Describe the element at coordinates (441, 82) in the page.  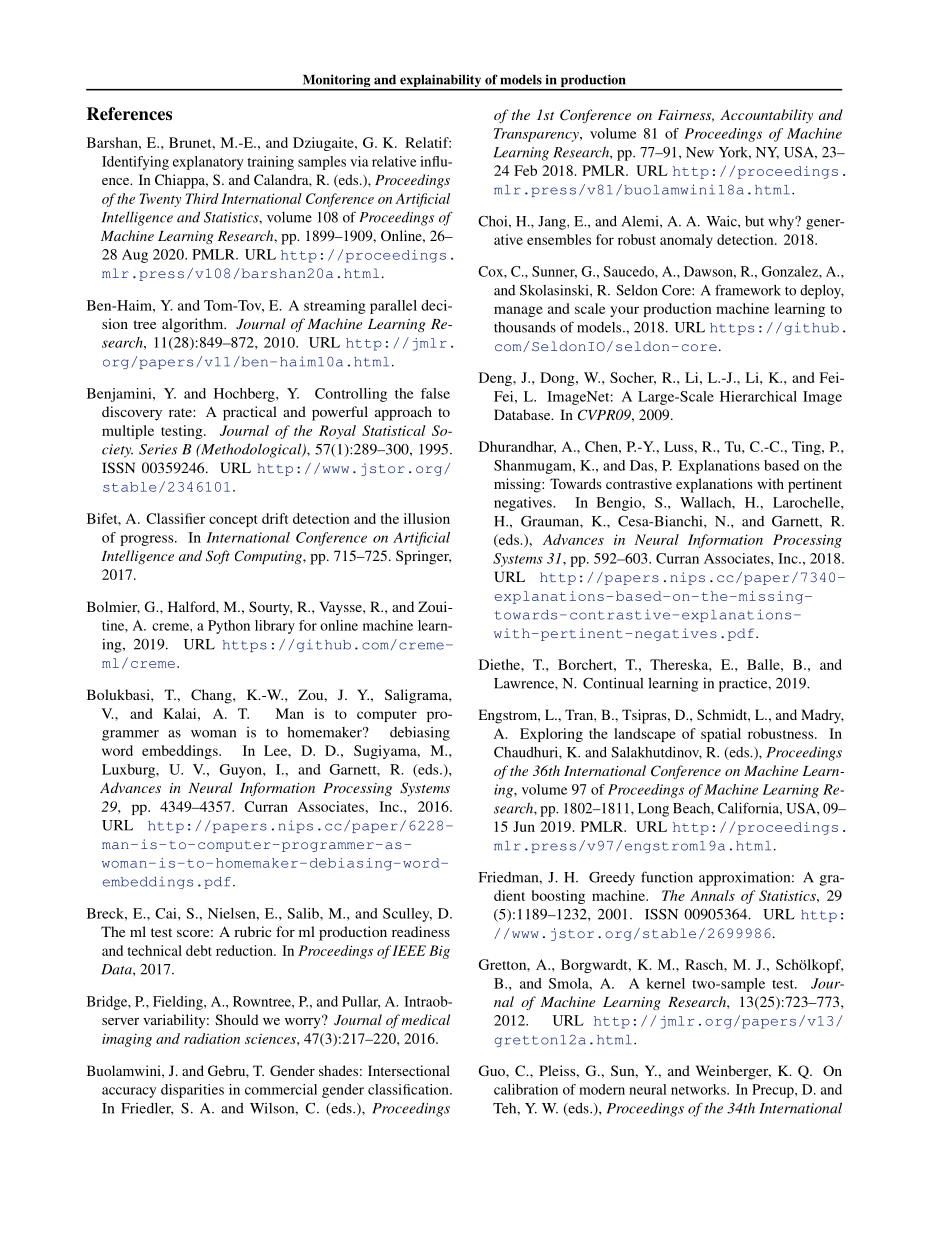
I see `explainability` at that location.
